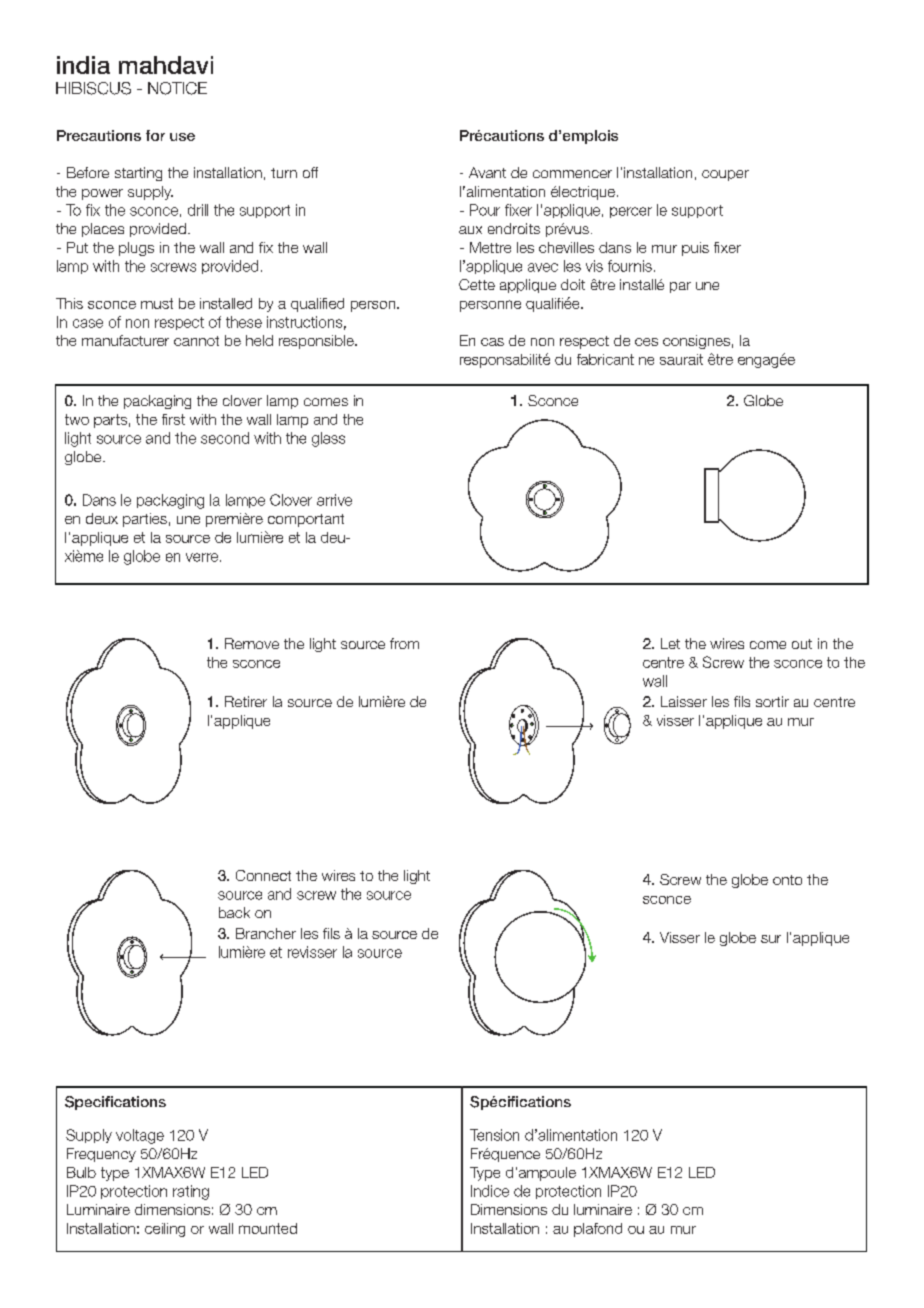  Describe the element at coordinates (263, 875) in the image. I see `Connect` at that location.
